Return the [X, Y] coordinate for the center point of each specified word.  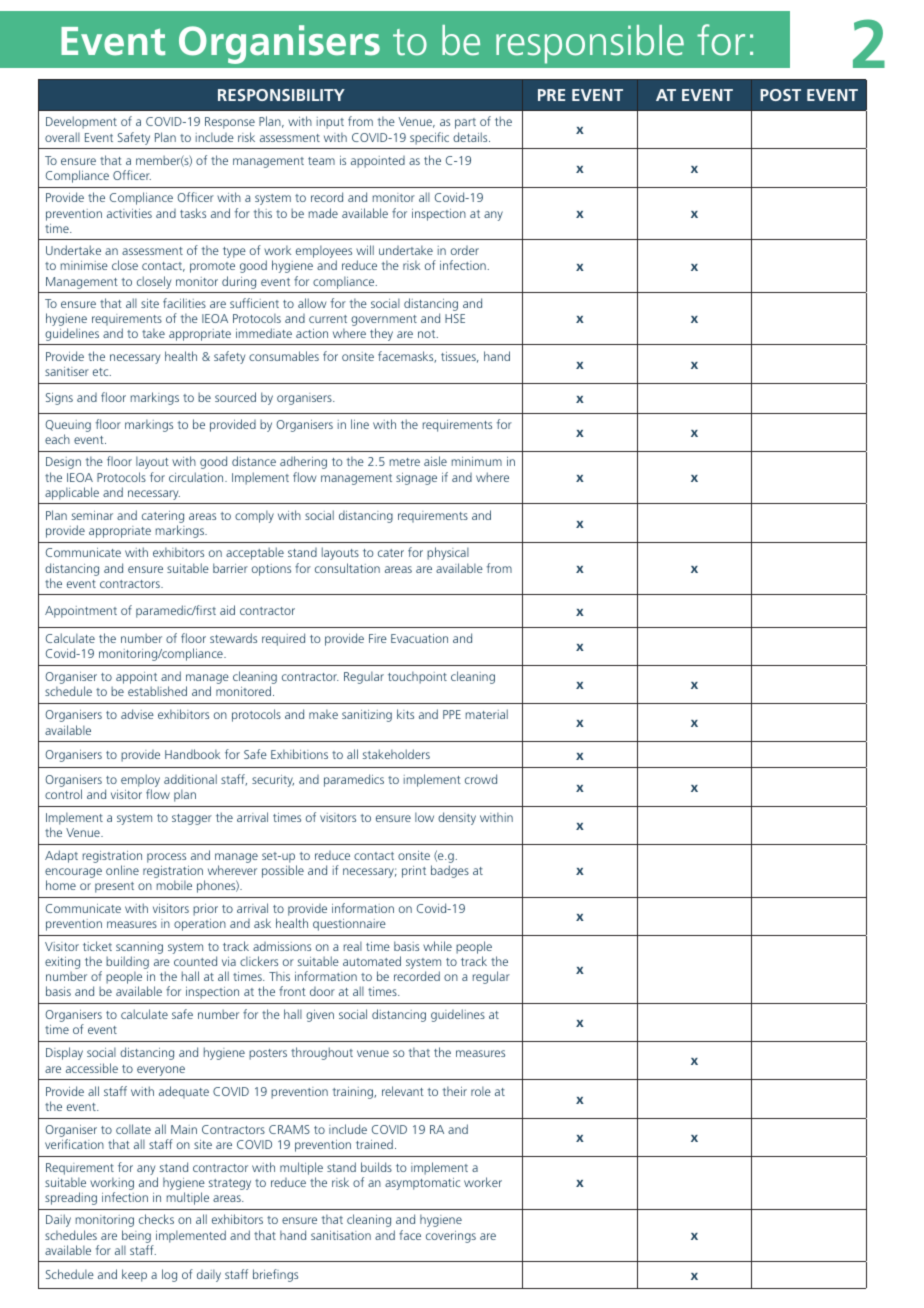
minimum [476, 461]
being [136, 1236]
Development [81, 122]
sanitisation [341, 1235]
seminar [92, 515]
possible [283, 871]
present [114, 887]
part [465, 123]
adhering [303, 462]
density [457, 818]
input [330, 123]
